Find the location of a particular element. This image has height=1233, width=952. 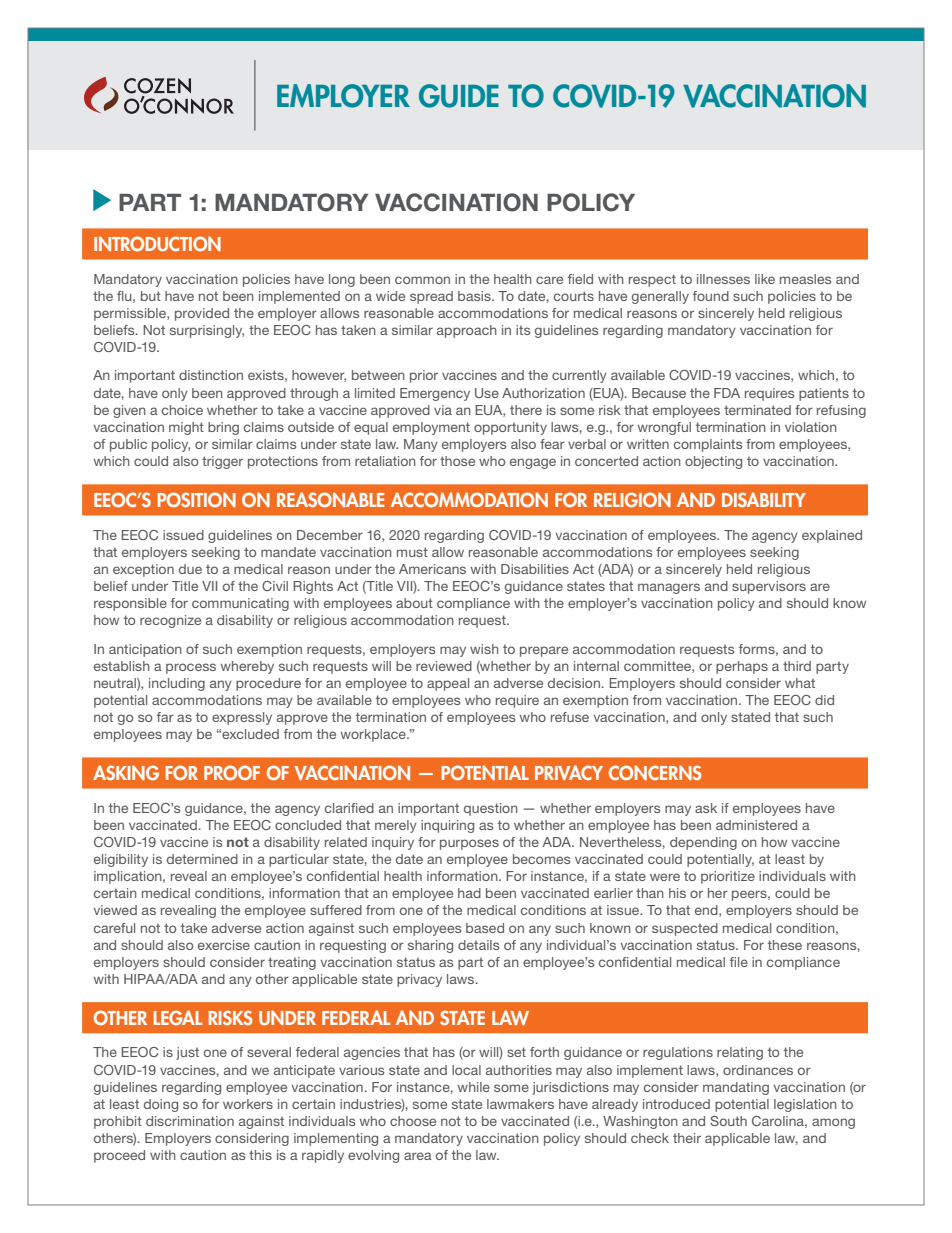

INTRODUCTION is located at coordinates (157, 243).
